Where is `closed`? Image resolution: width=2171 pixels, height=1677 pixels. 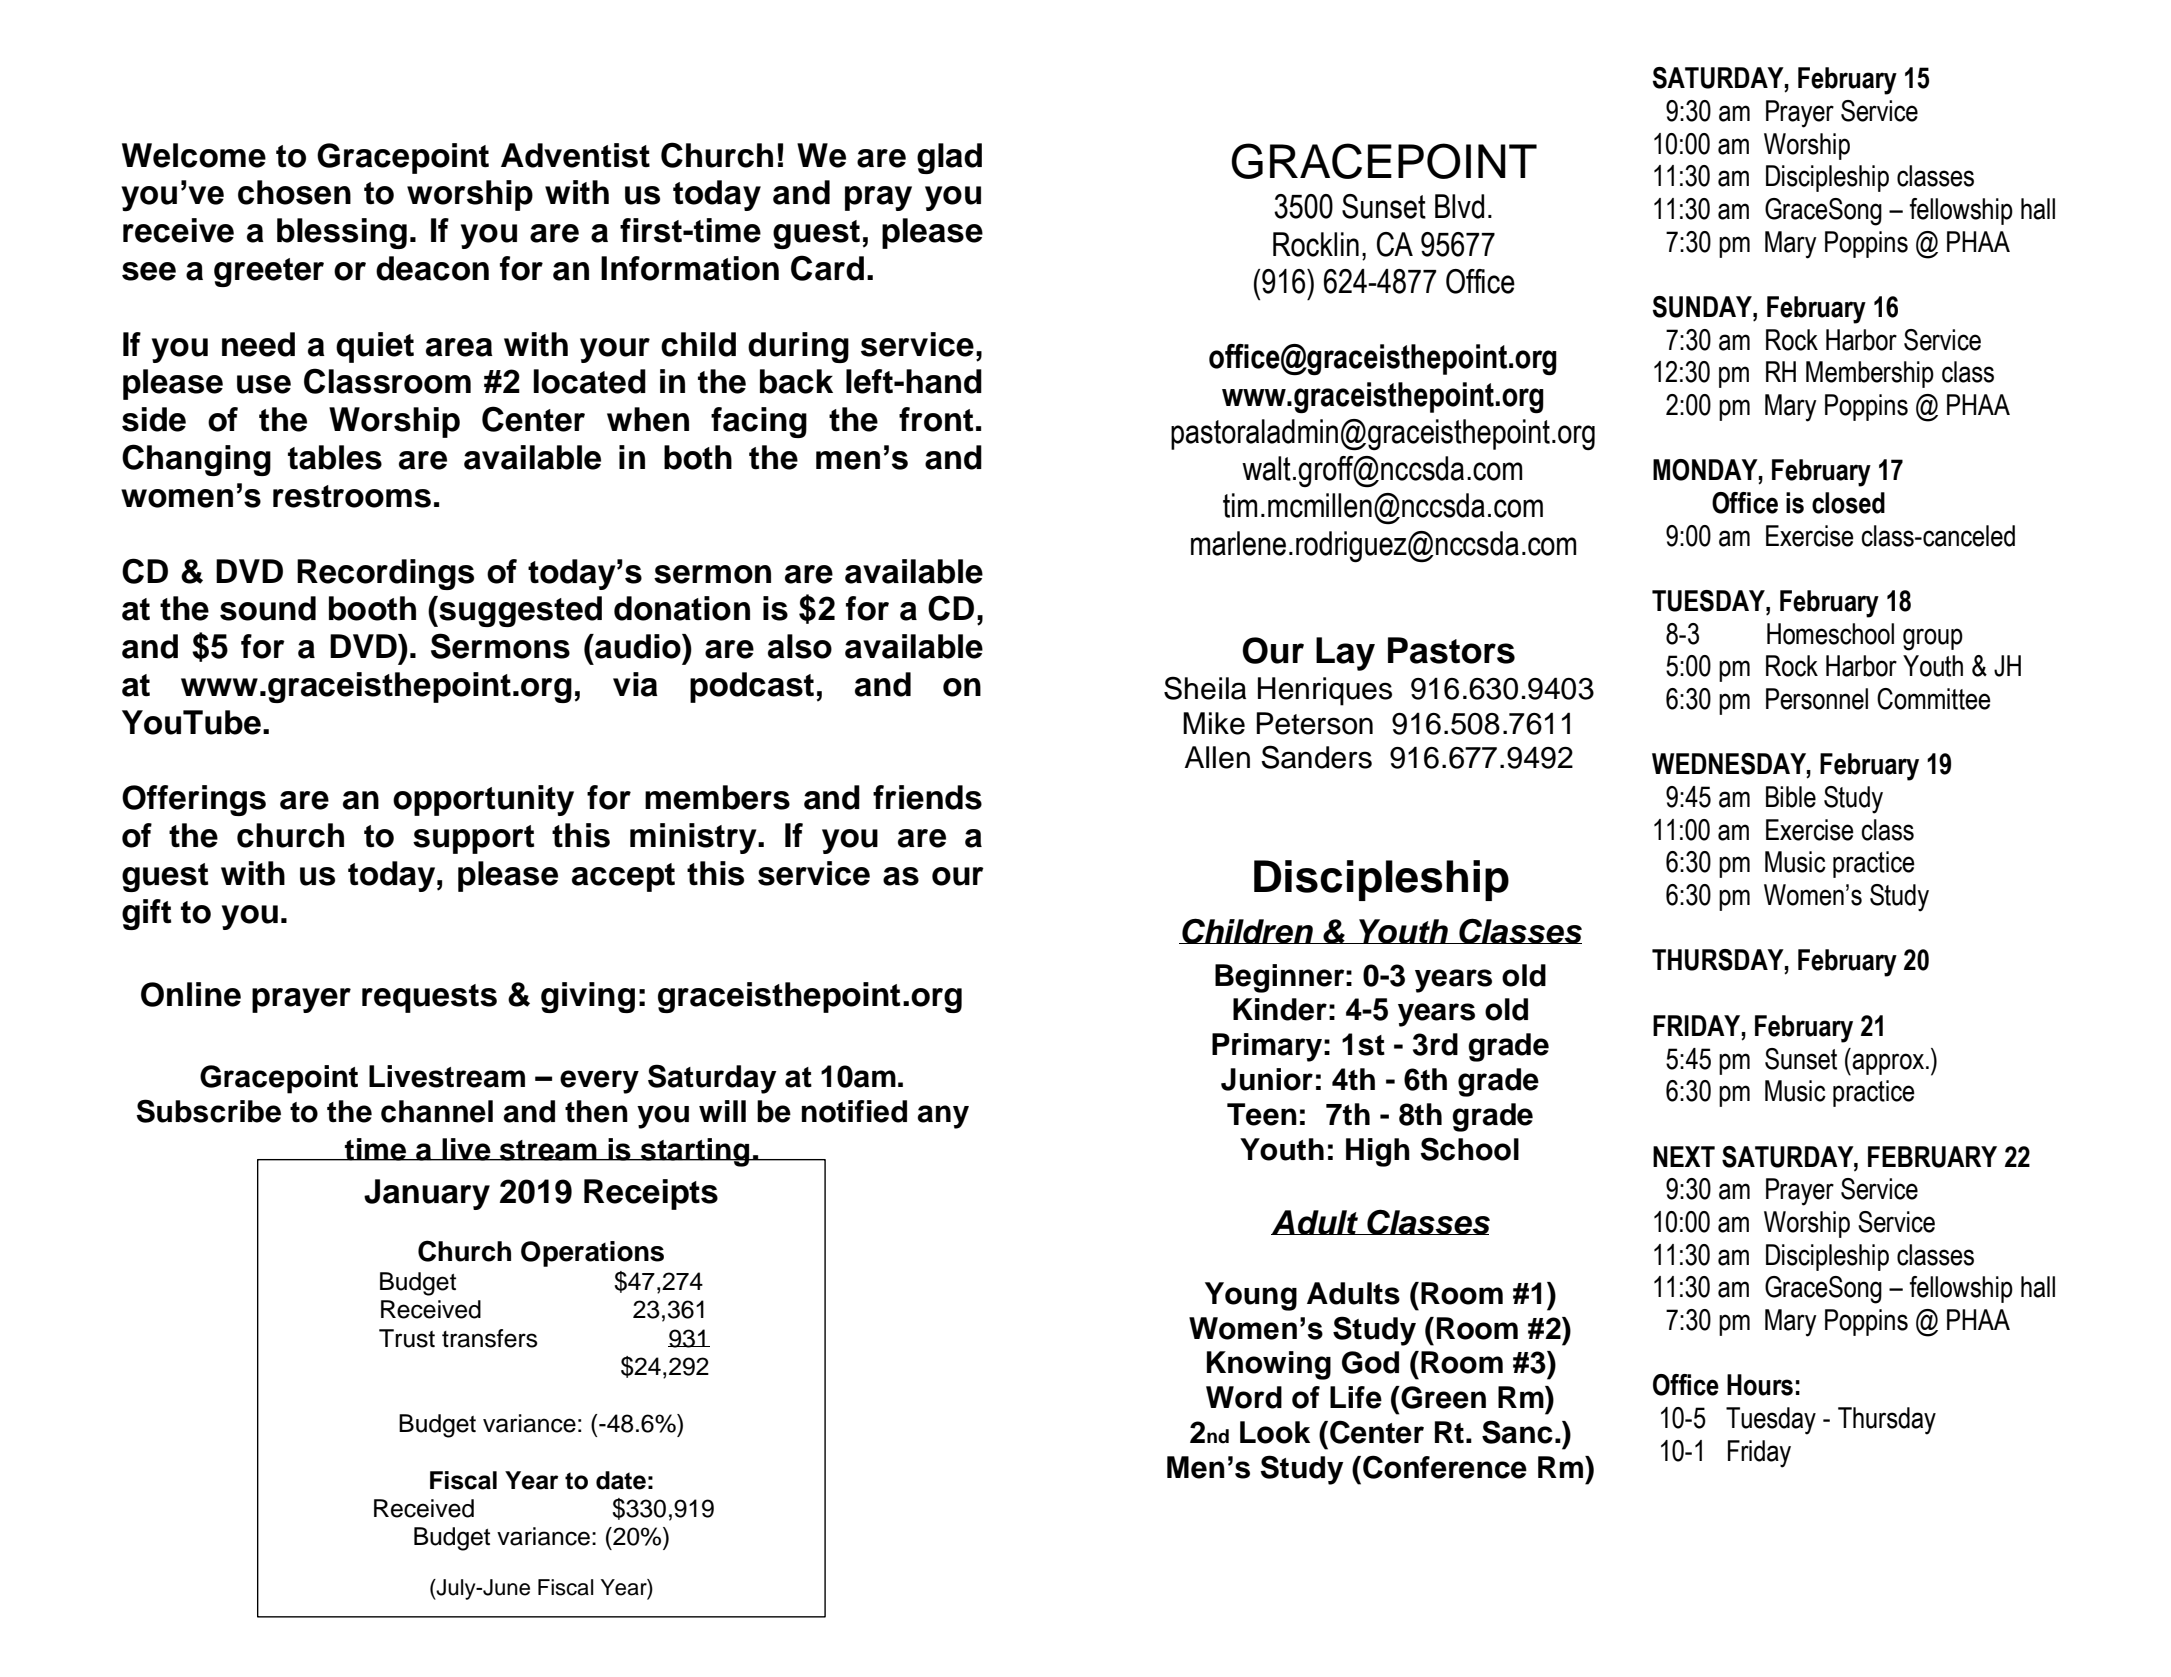
closed is located at coordinates (1848, 503).
